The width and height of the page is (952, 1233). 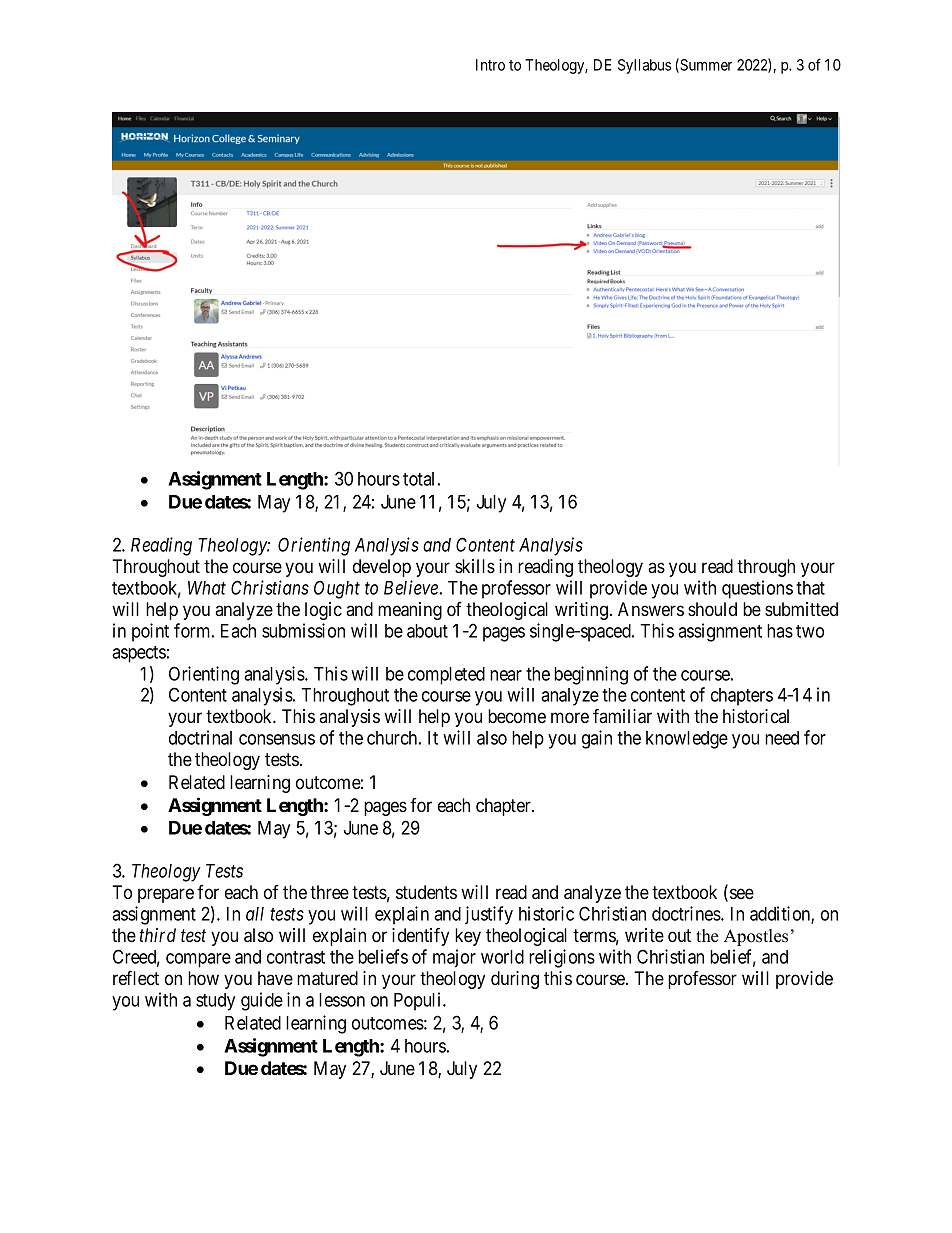 What do you see at coordinates (475, 566) in the page?
I see `skills` at bounding box center [475, 566].
